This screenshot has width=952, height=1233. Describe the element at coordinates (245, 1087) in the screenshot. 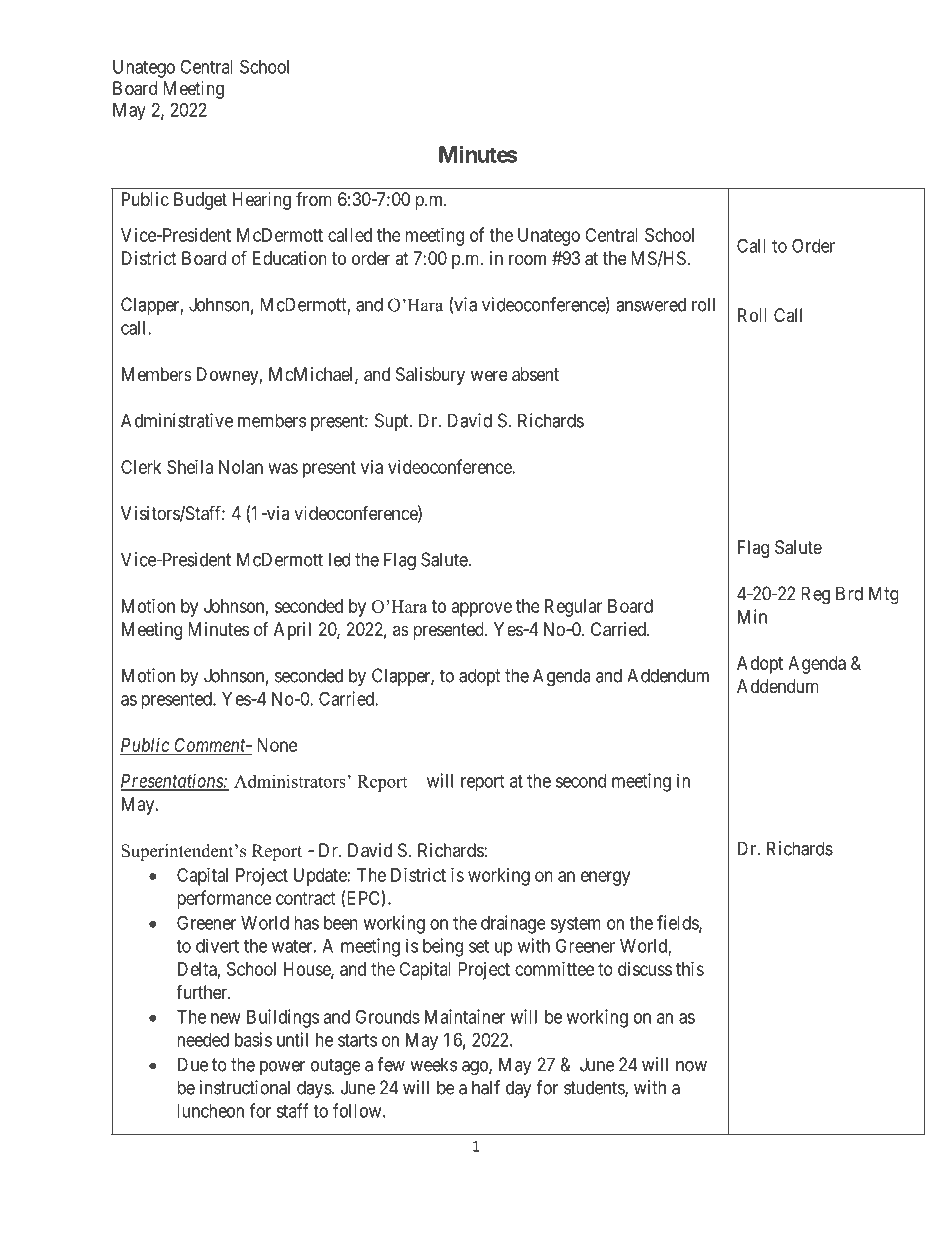

I see `instructional` at that location.
